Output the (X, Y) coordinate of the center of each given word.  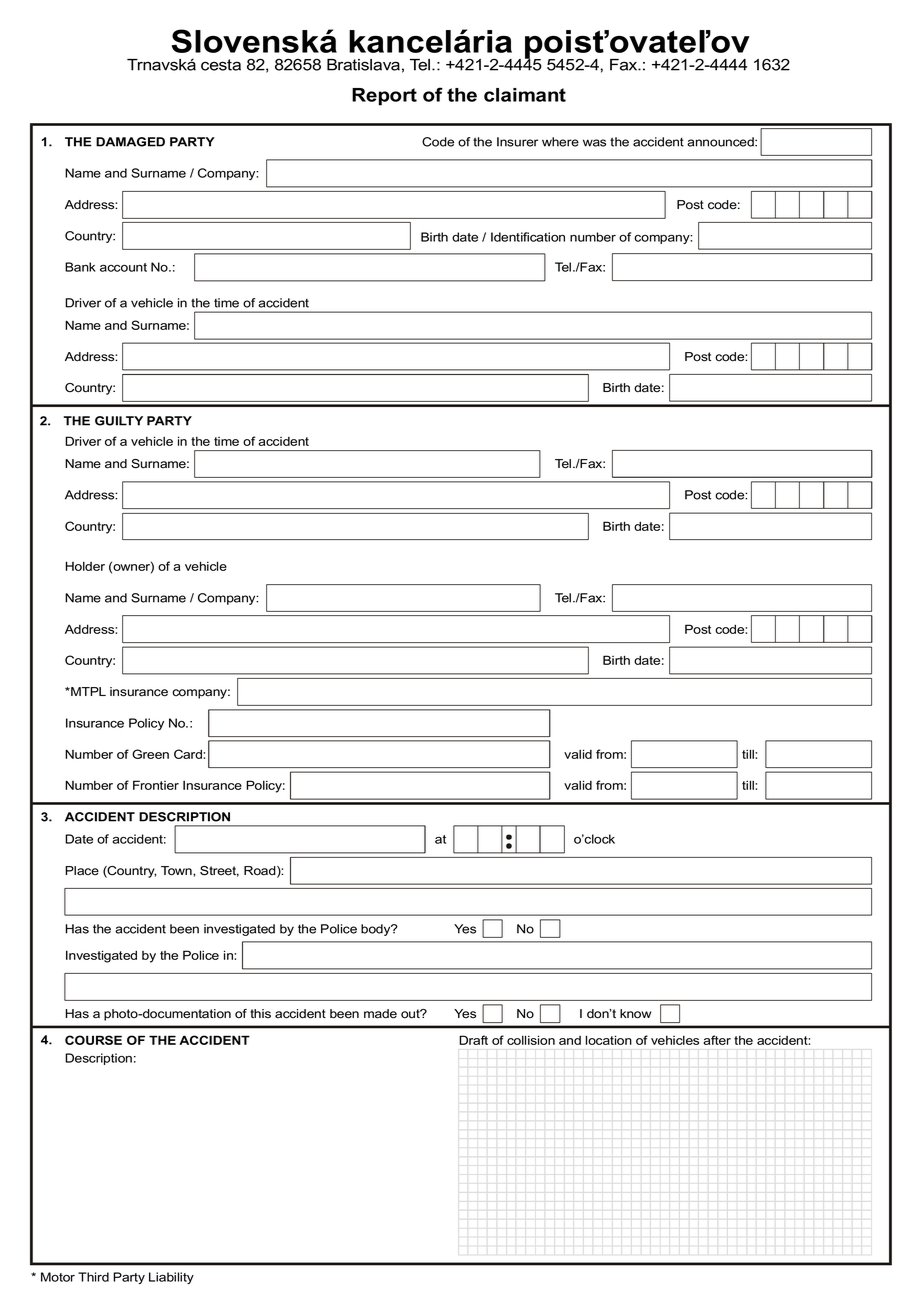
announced (721, 142)
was (594, 143)
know (635, 1014)
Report (384, 97)
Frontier (156, 785)
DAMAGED (130, 142)
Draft (473, 1040)
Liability (171, 1278)
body (377, 930)
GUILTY (119, 421)
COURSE (93, 1040)
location (609, 1040)
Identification (528, 237)
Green (150, 754)
